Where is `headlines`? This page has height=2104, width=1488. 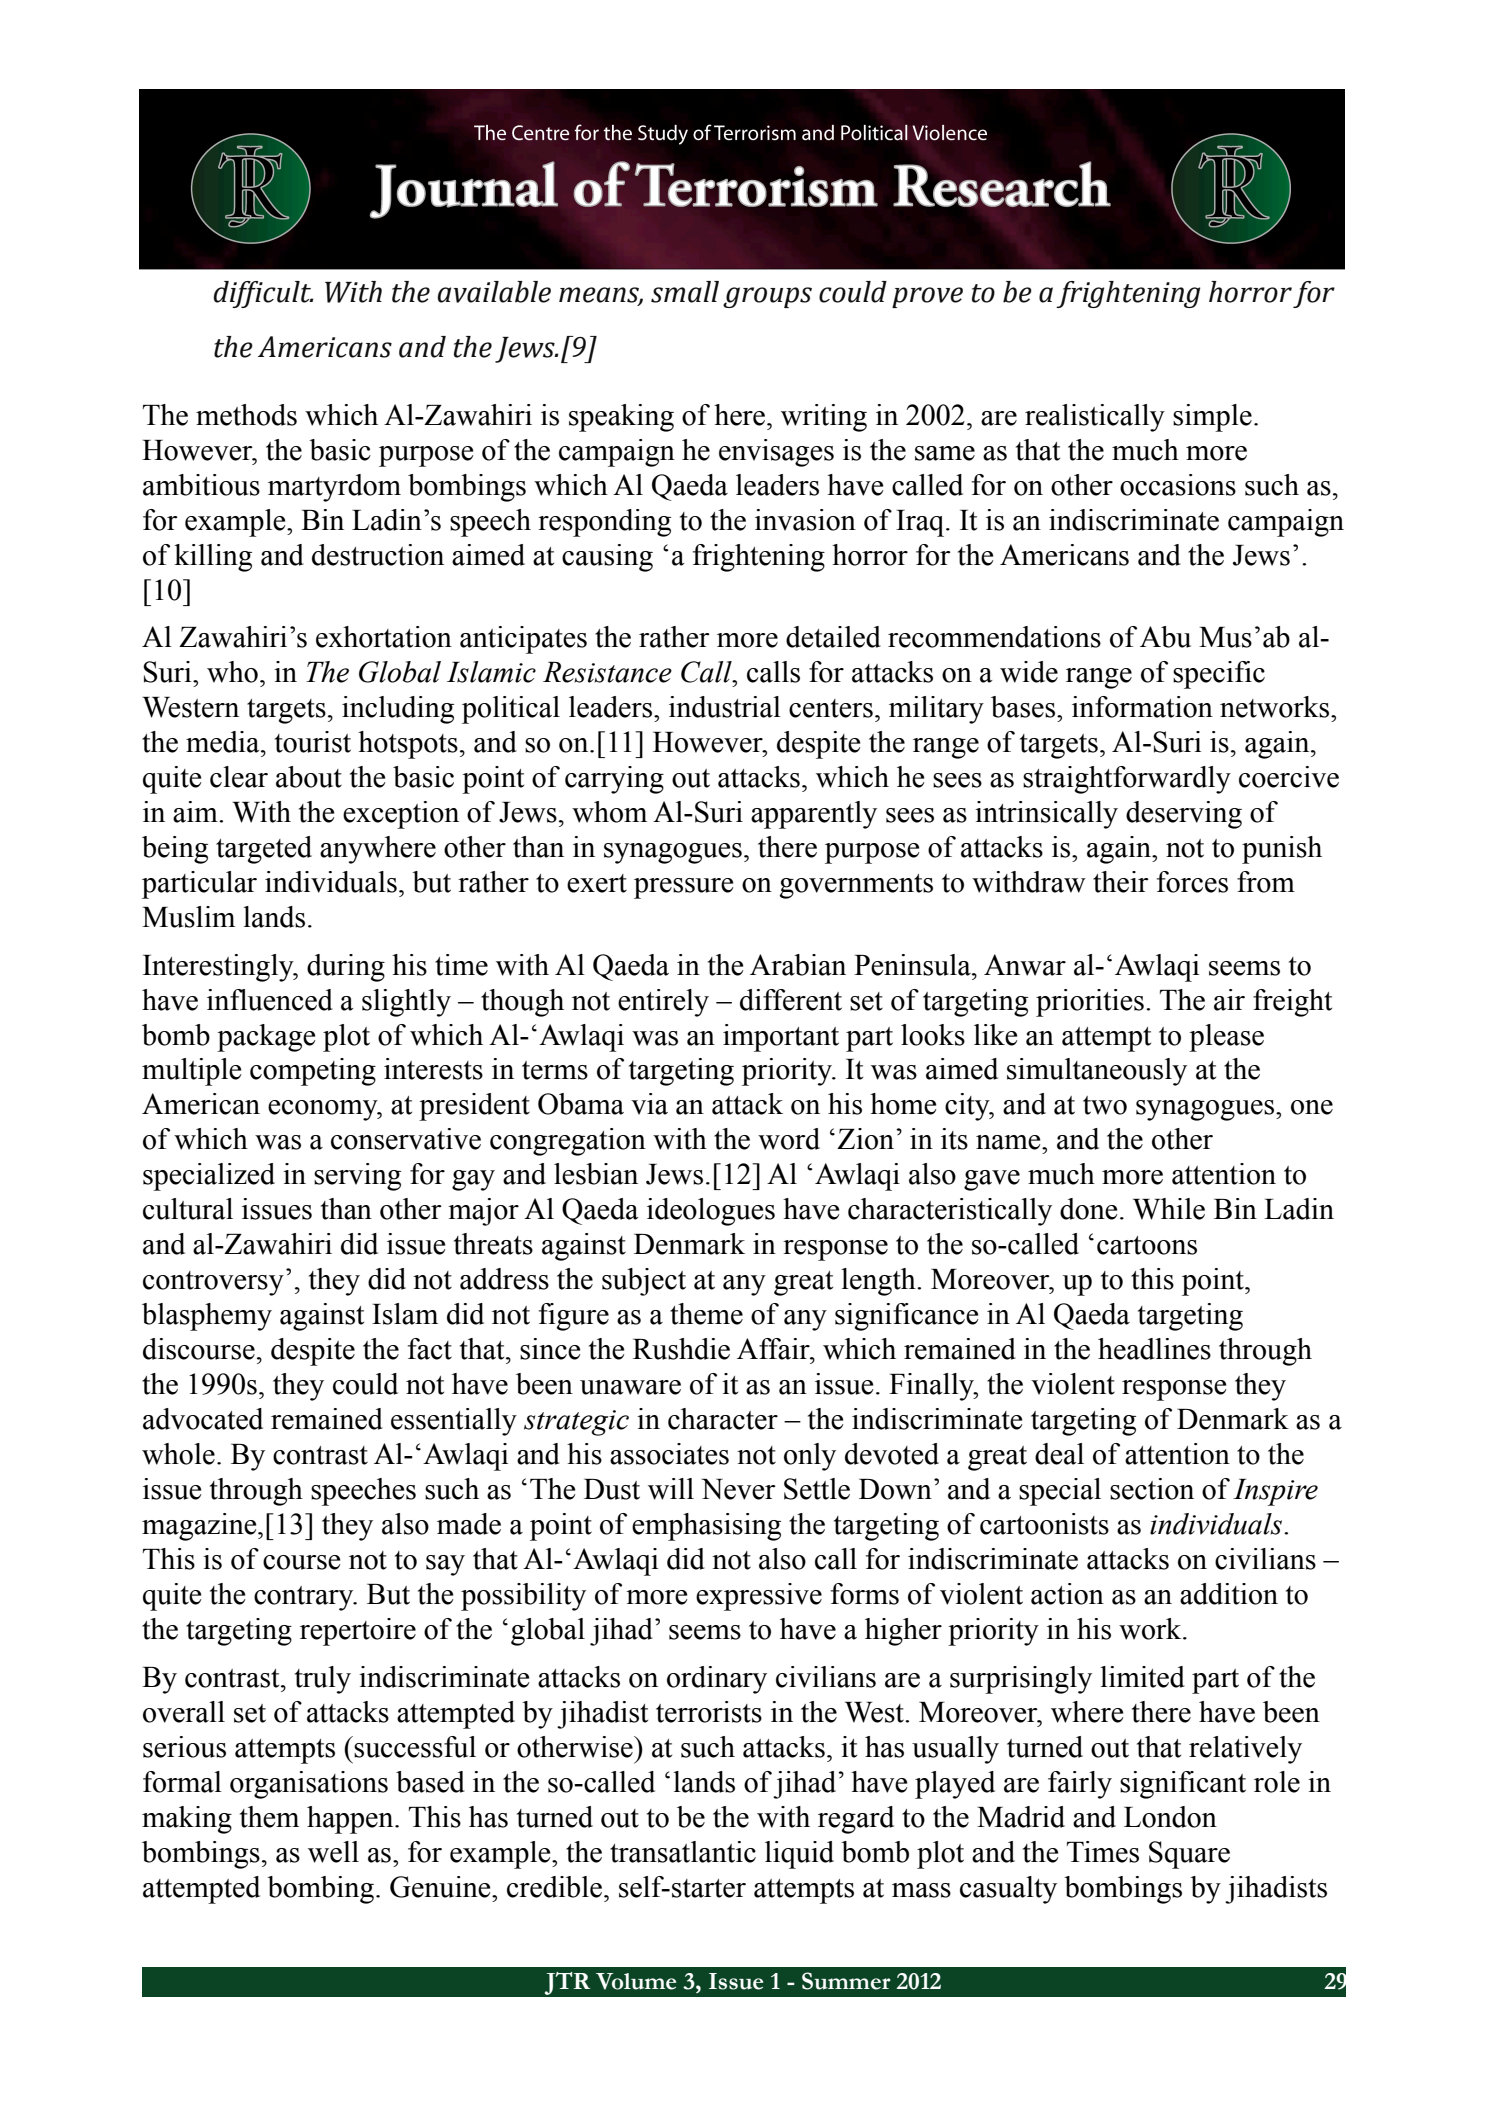
headlines is located at coordinates (1154, 1349).
